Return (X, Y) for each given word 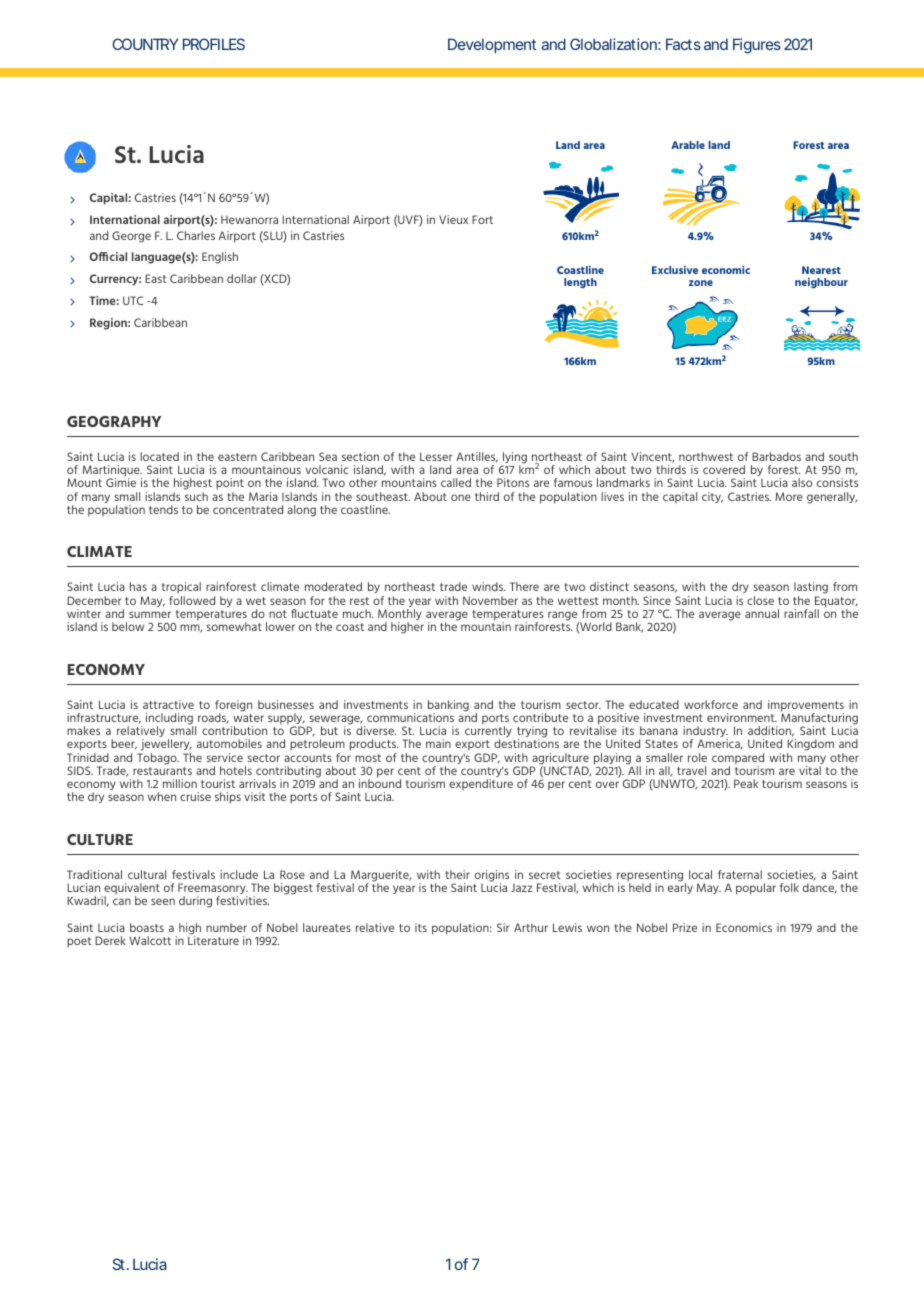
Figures (757, 46)
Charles (196, 235)
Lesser (436, 456)
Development (492, 45)
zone (701, 283)
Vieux (453, 219)
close (760, 600)
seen (163, 901)
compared (738, 760)
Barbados (776, 456)
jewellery (165, 746)
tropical (181, 589)
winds (488, 586)
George (131, 237)
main (438, 743)
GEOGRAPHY (114, 421)
